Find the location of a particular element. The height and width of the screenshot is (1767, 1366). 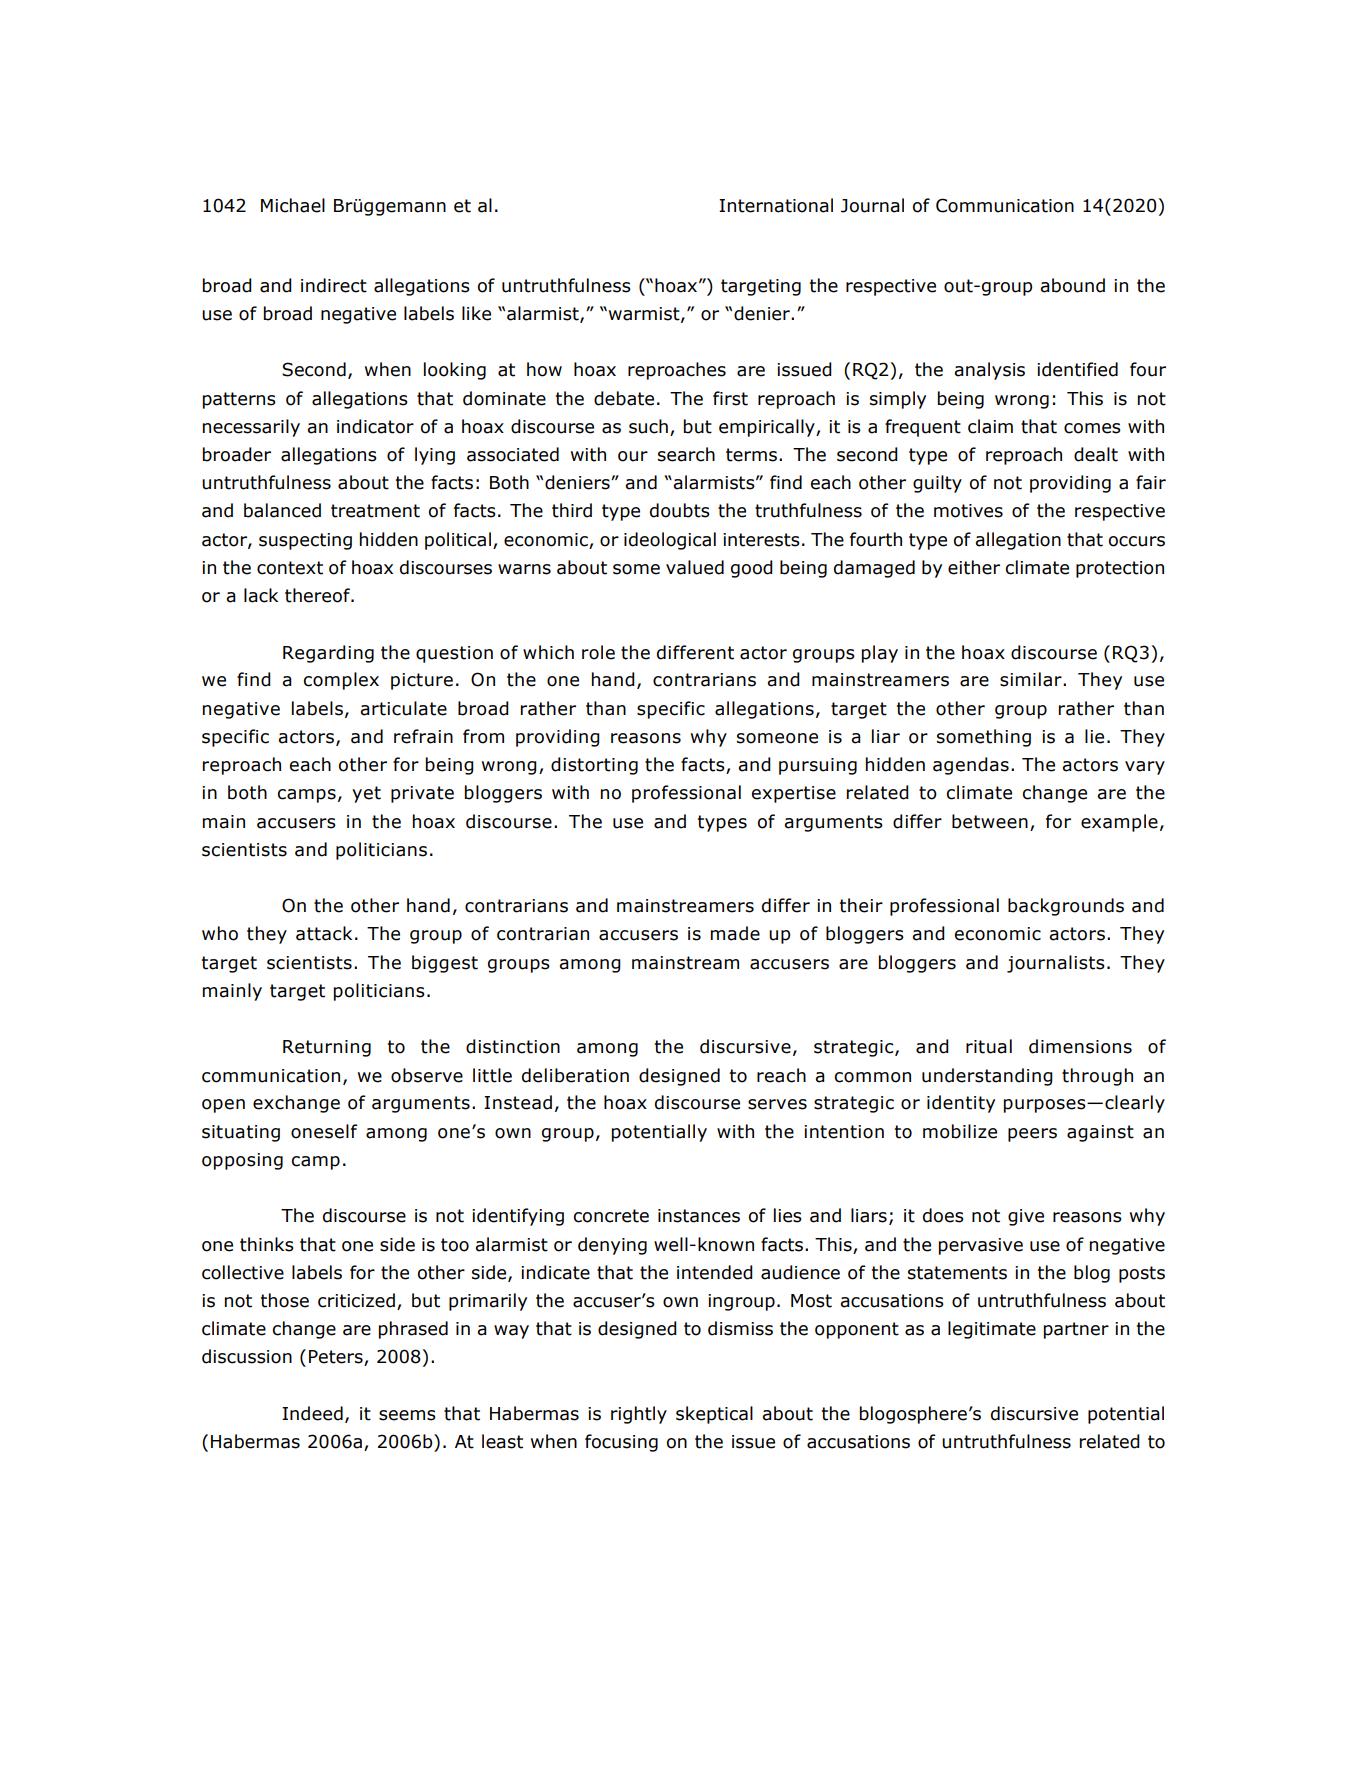

between is located at coordinates (990, 821).
